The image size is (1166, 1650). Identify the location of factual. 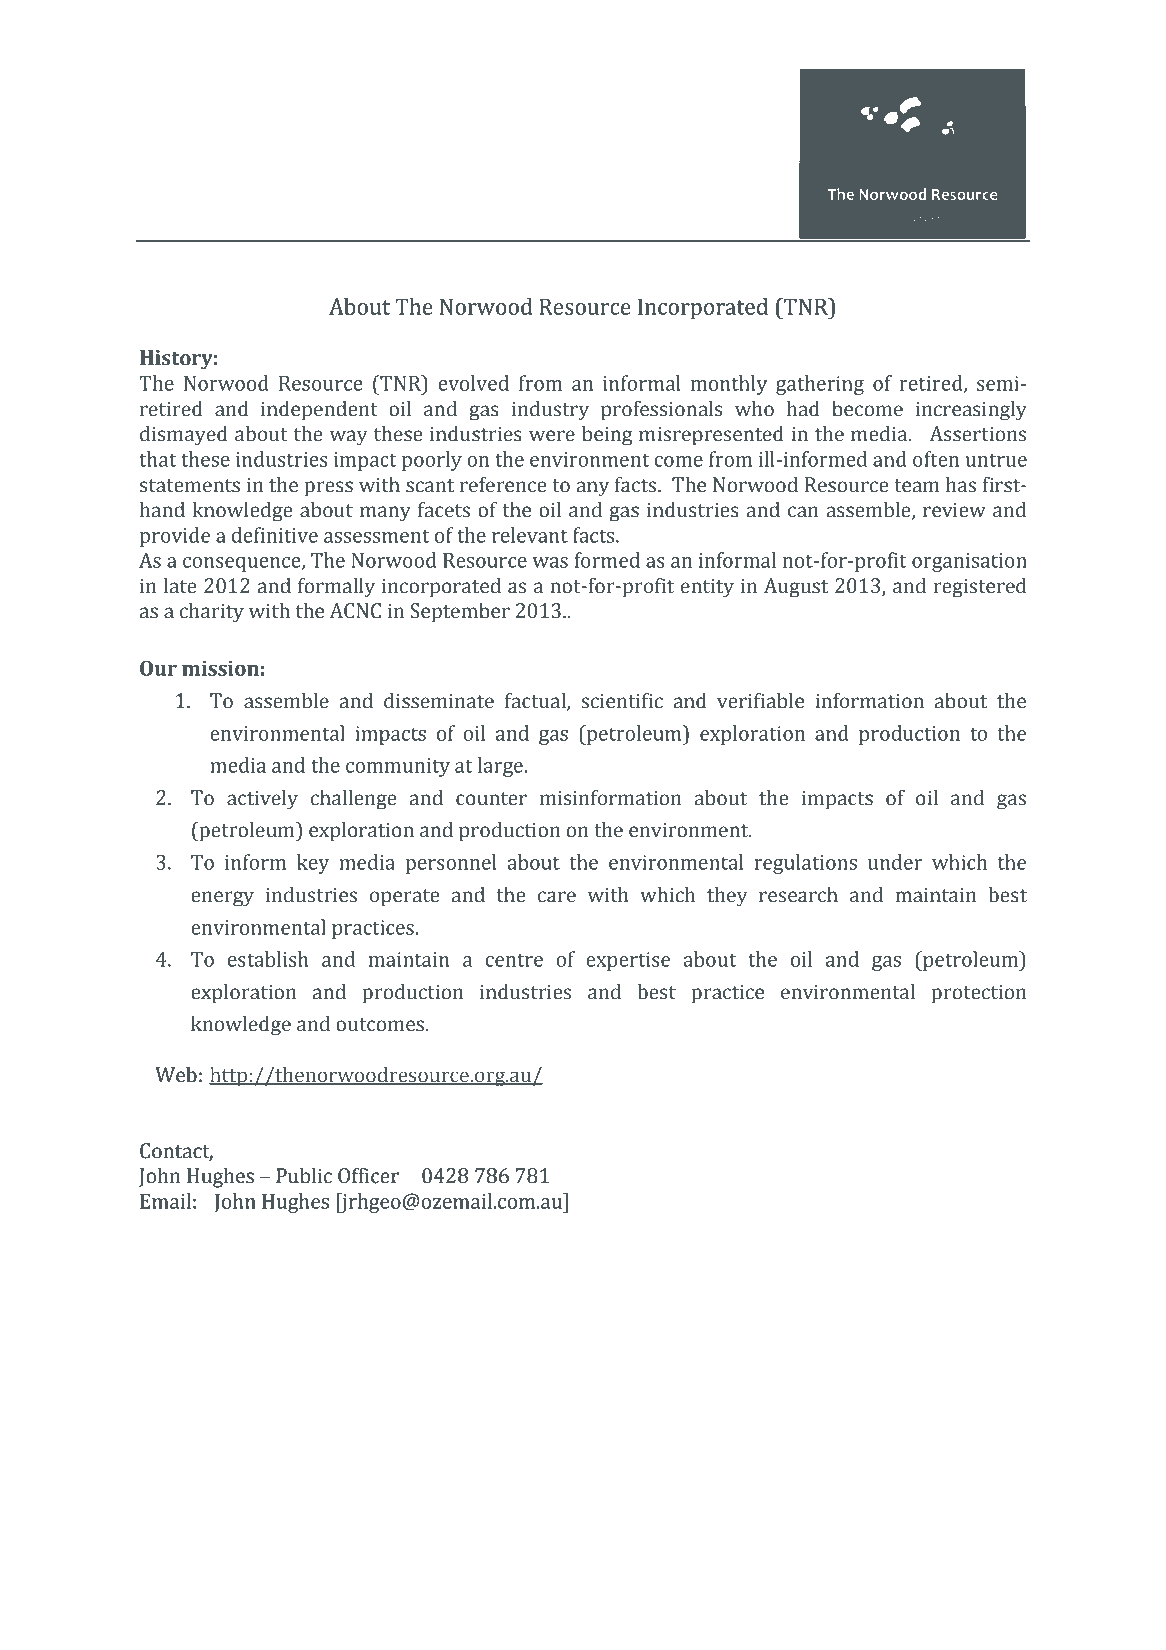
(536, 701).
